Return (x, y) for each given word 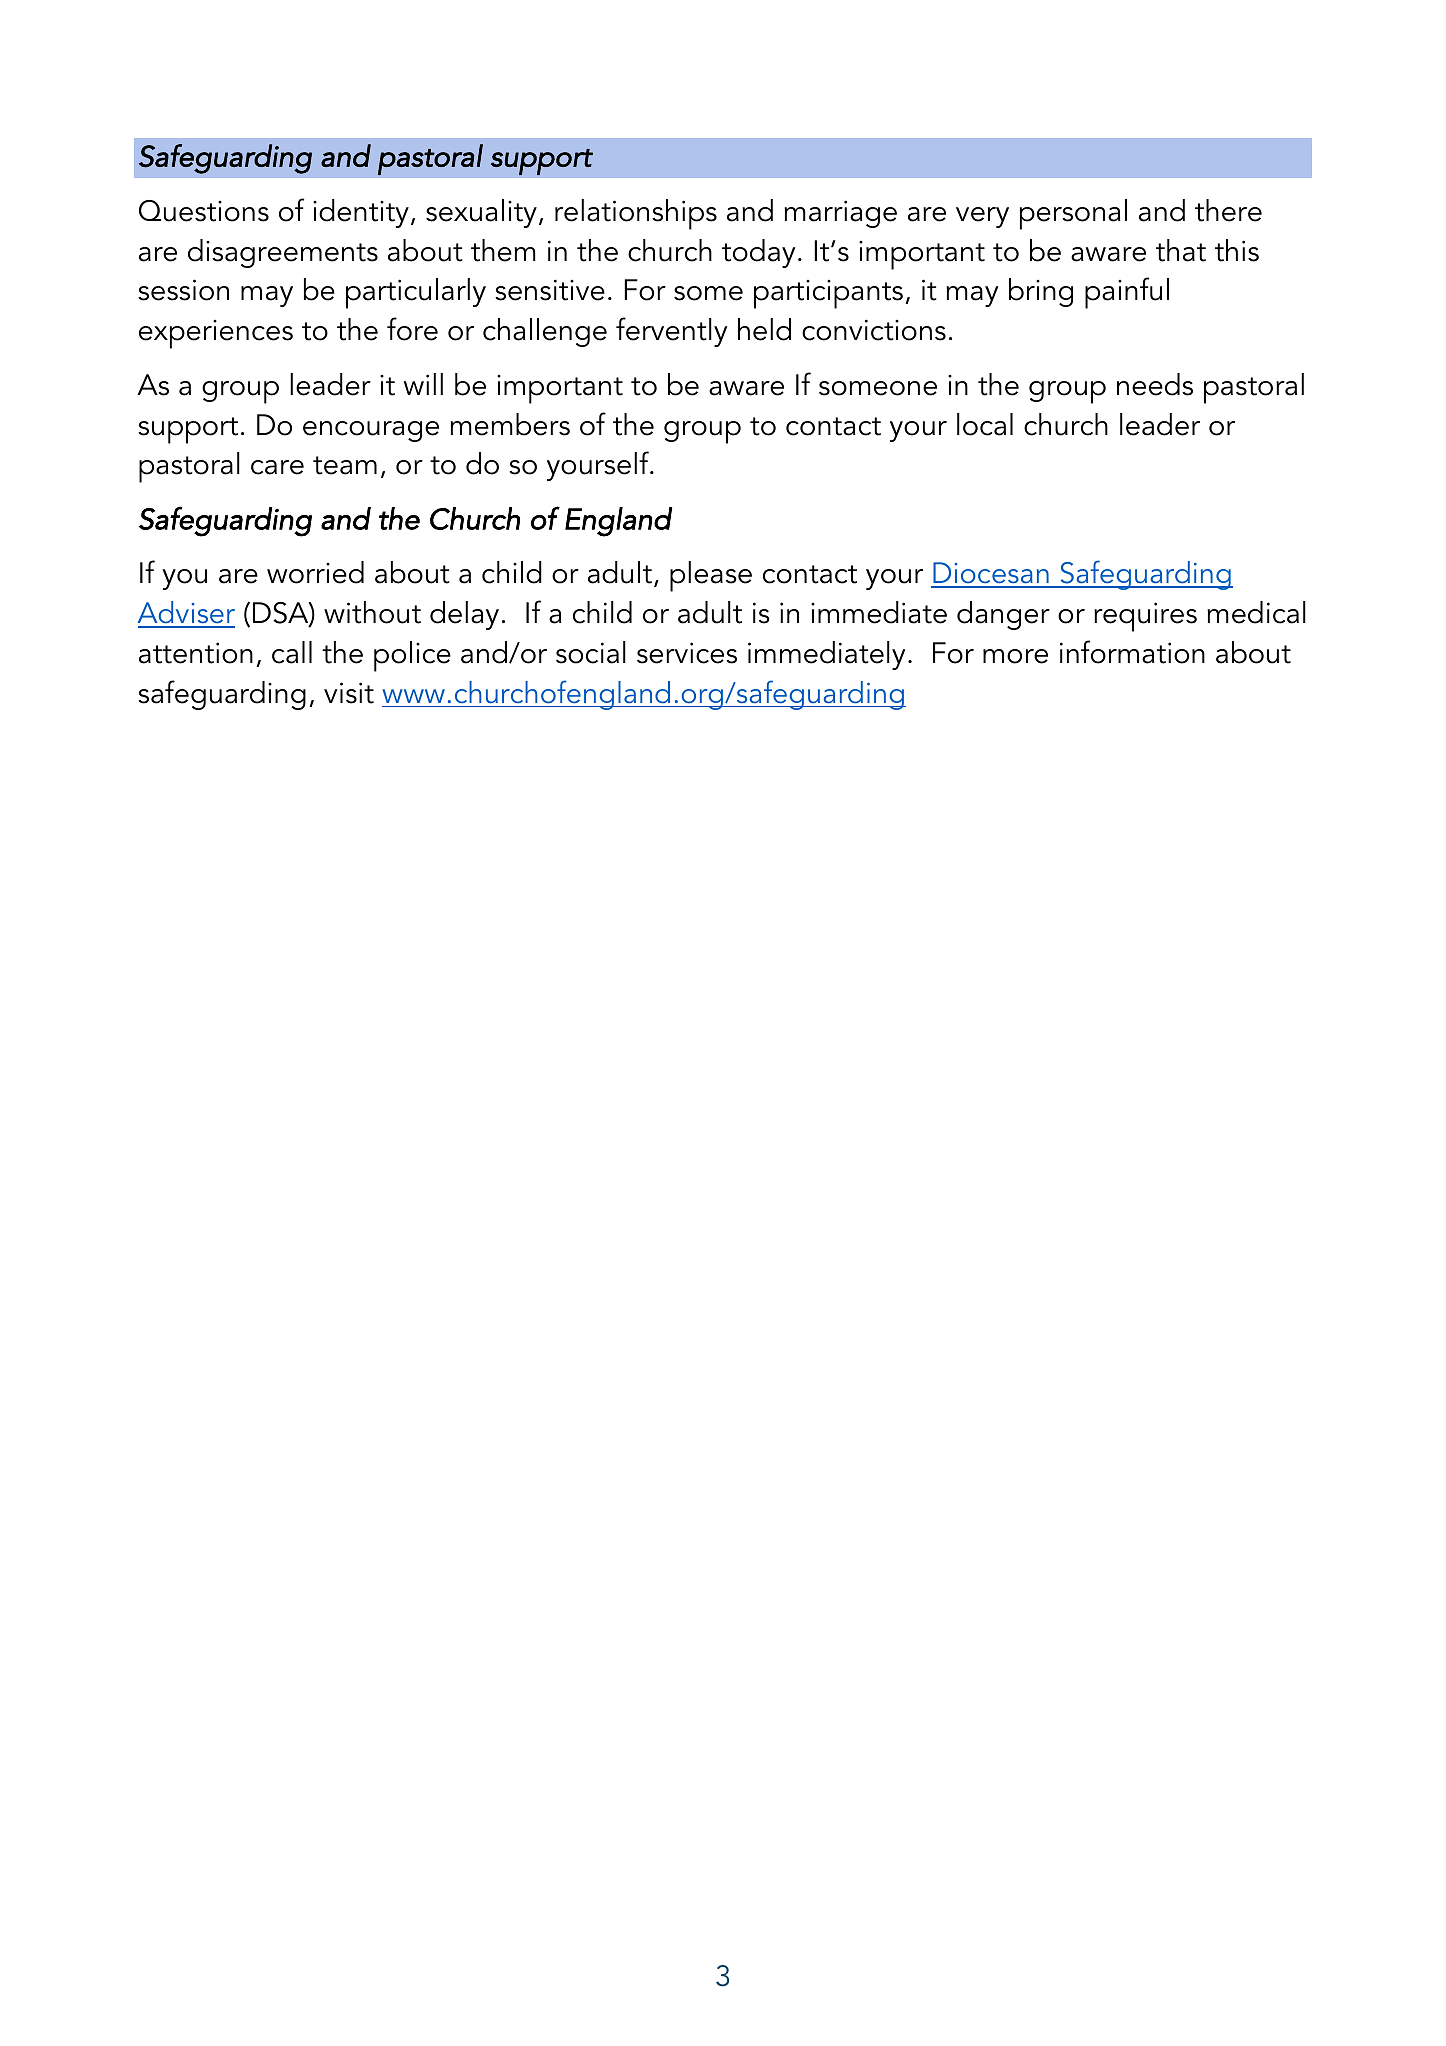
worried (315, 572)
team (345, 465)
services (687, 653)
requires (1145, 617)
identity (361, 213)
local (985, 424)
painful (1127, 293)
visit (349, 693)
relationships (636, 214)
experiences (216, 334)
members (510, 424)
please (711, 576)
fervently (671, 332)
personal (1073, 214)
